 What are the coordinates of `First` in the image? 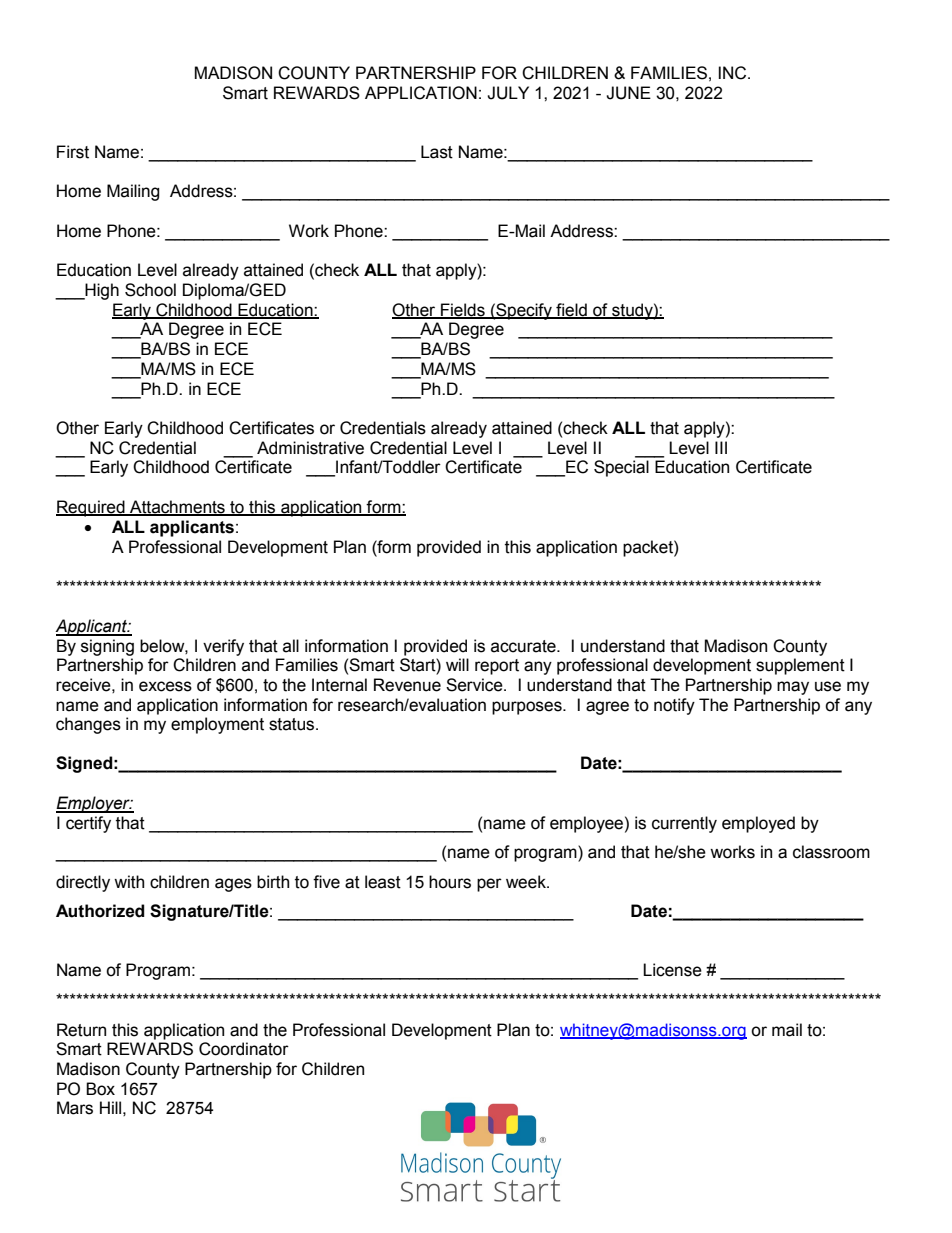 It's located at (73, 152).
